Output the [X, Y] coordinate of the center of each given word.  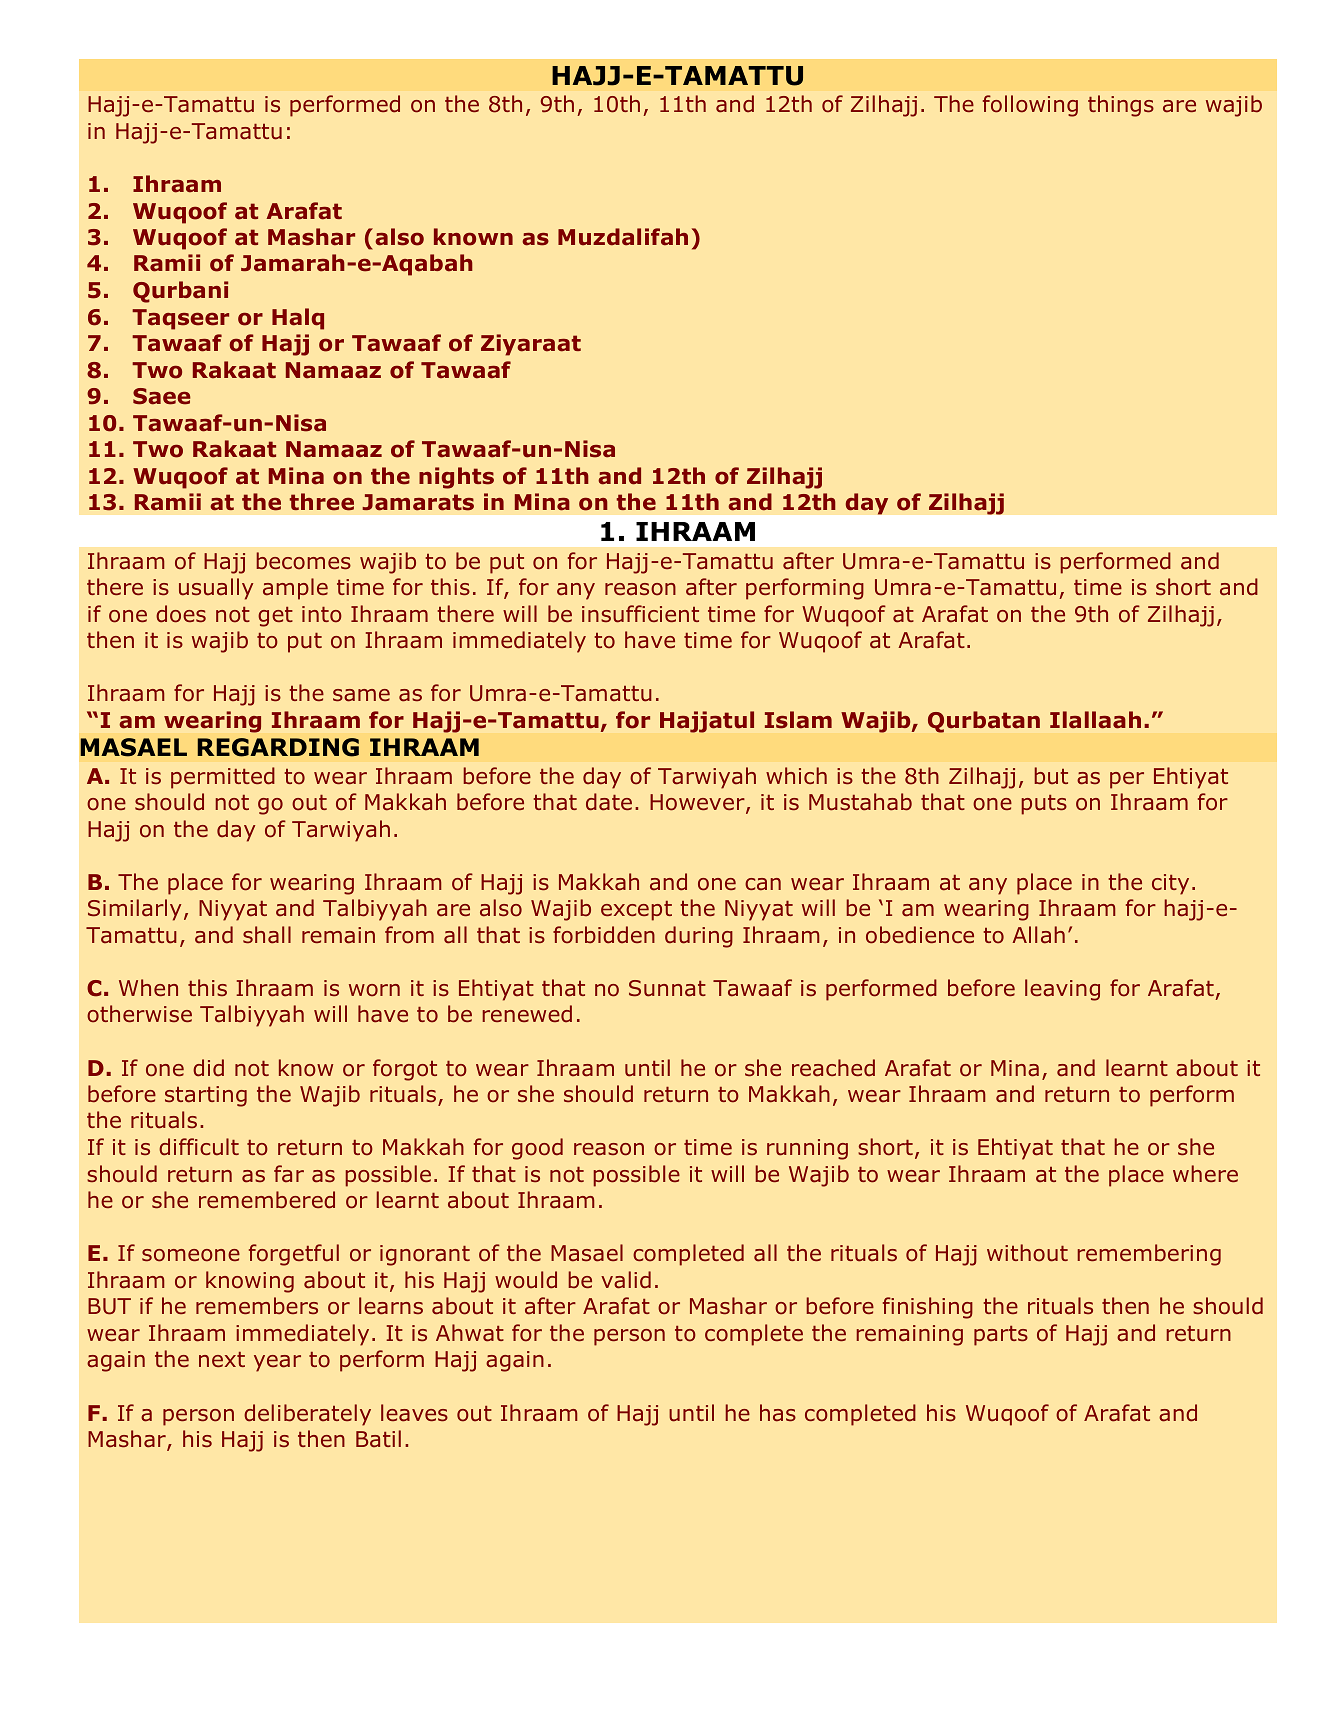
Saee [162, 396]
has [778, 1413]
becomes [303, 561]
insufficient [640, 614]
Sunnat [667, 988]
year [277, 1363]
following [1030, 106]
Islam [798, 720]
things [1121, 106]
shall [267, 935]
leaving [1062, 990]
